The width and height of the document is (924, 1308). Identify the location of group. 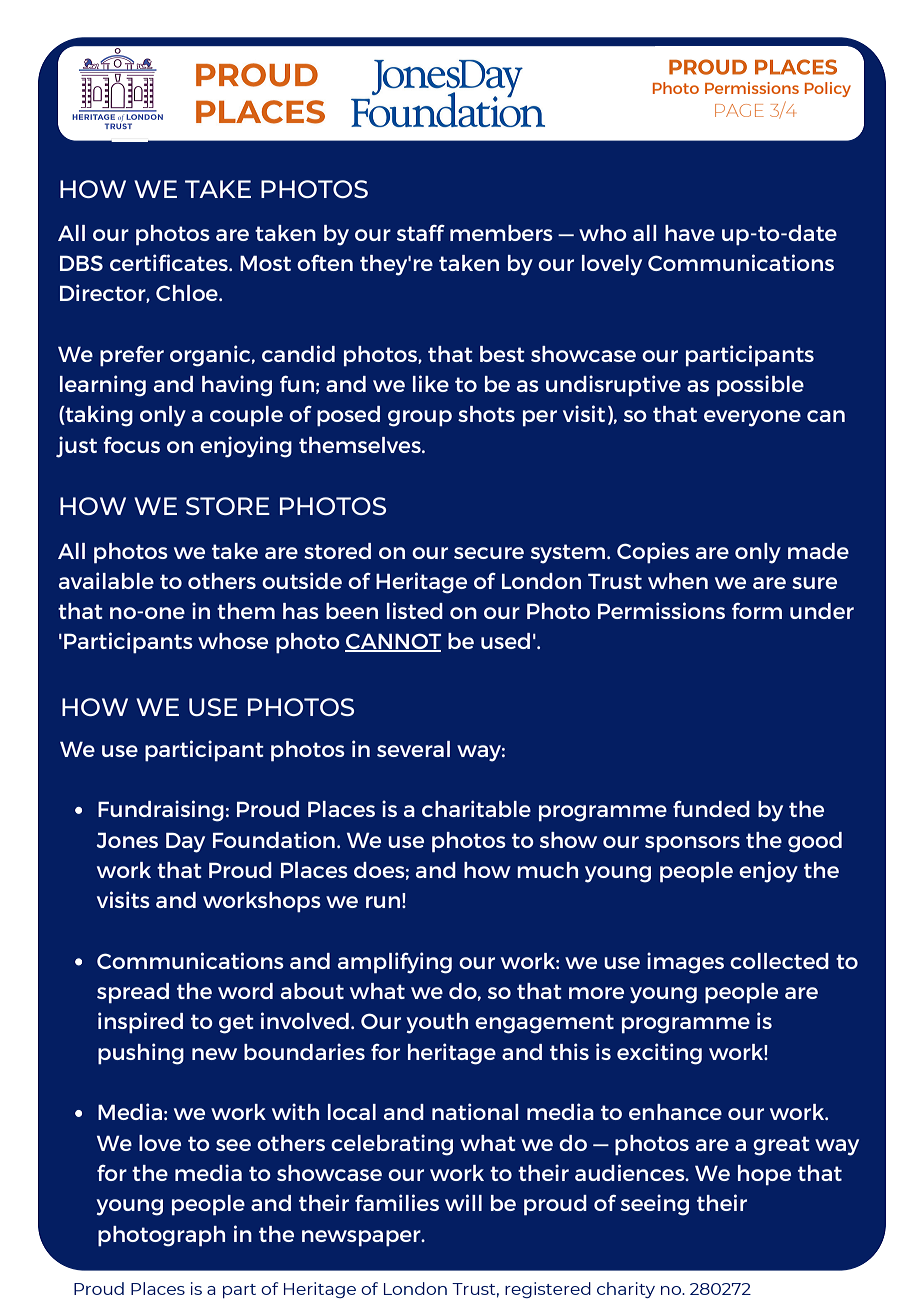
(420, 418).
